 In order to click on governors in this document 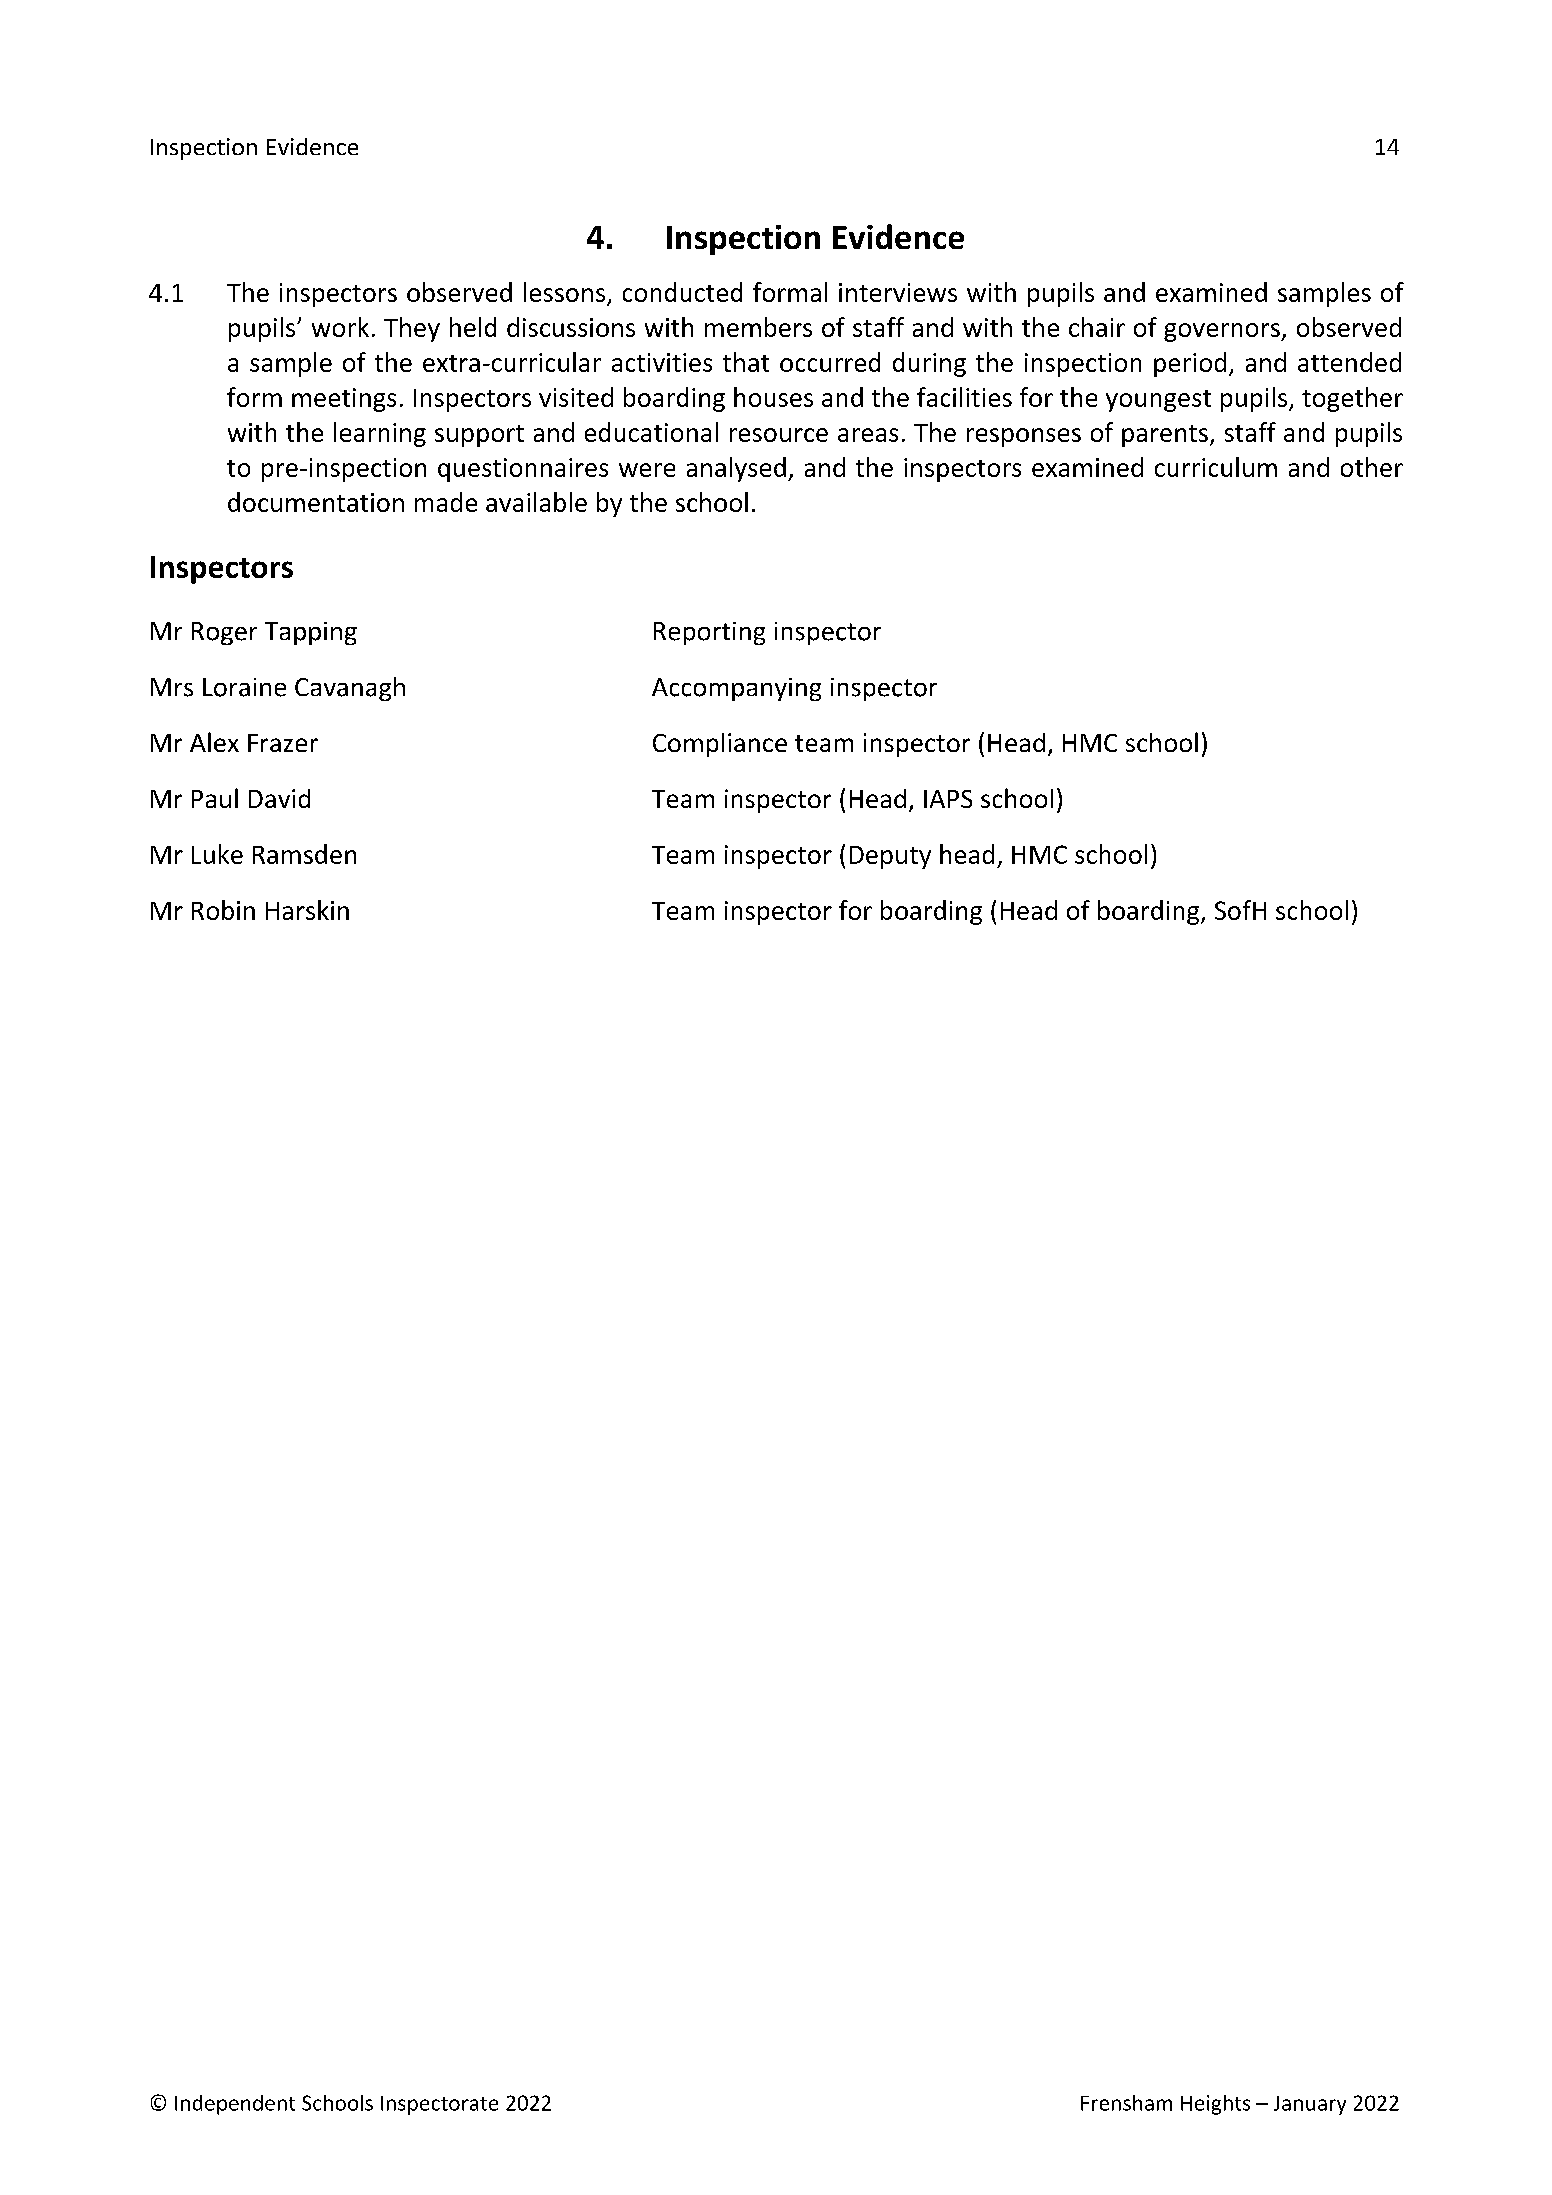, I will do `click(1223, 332)`.
